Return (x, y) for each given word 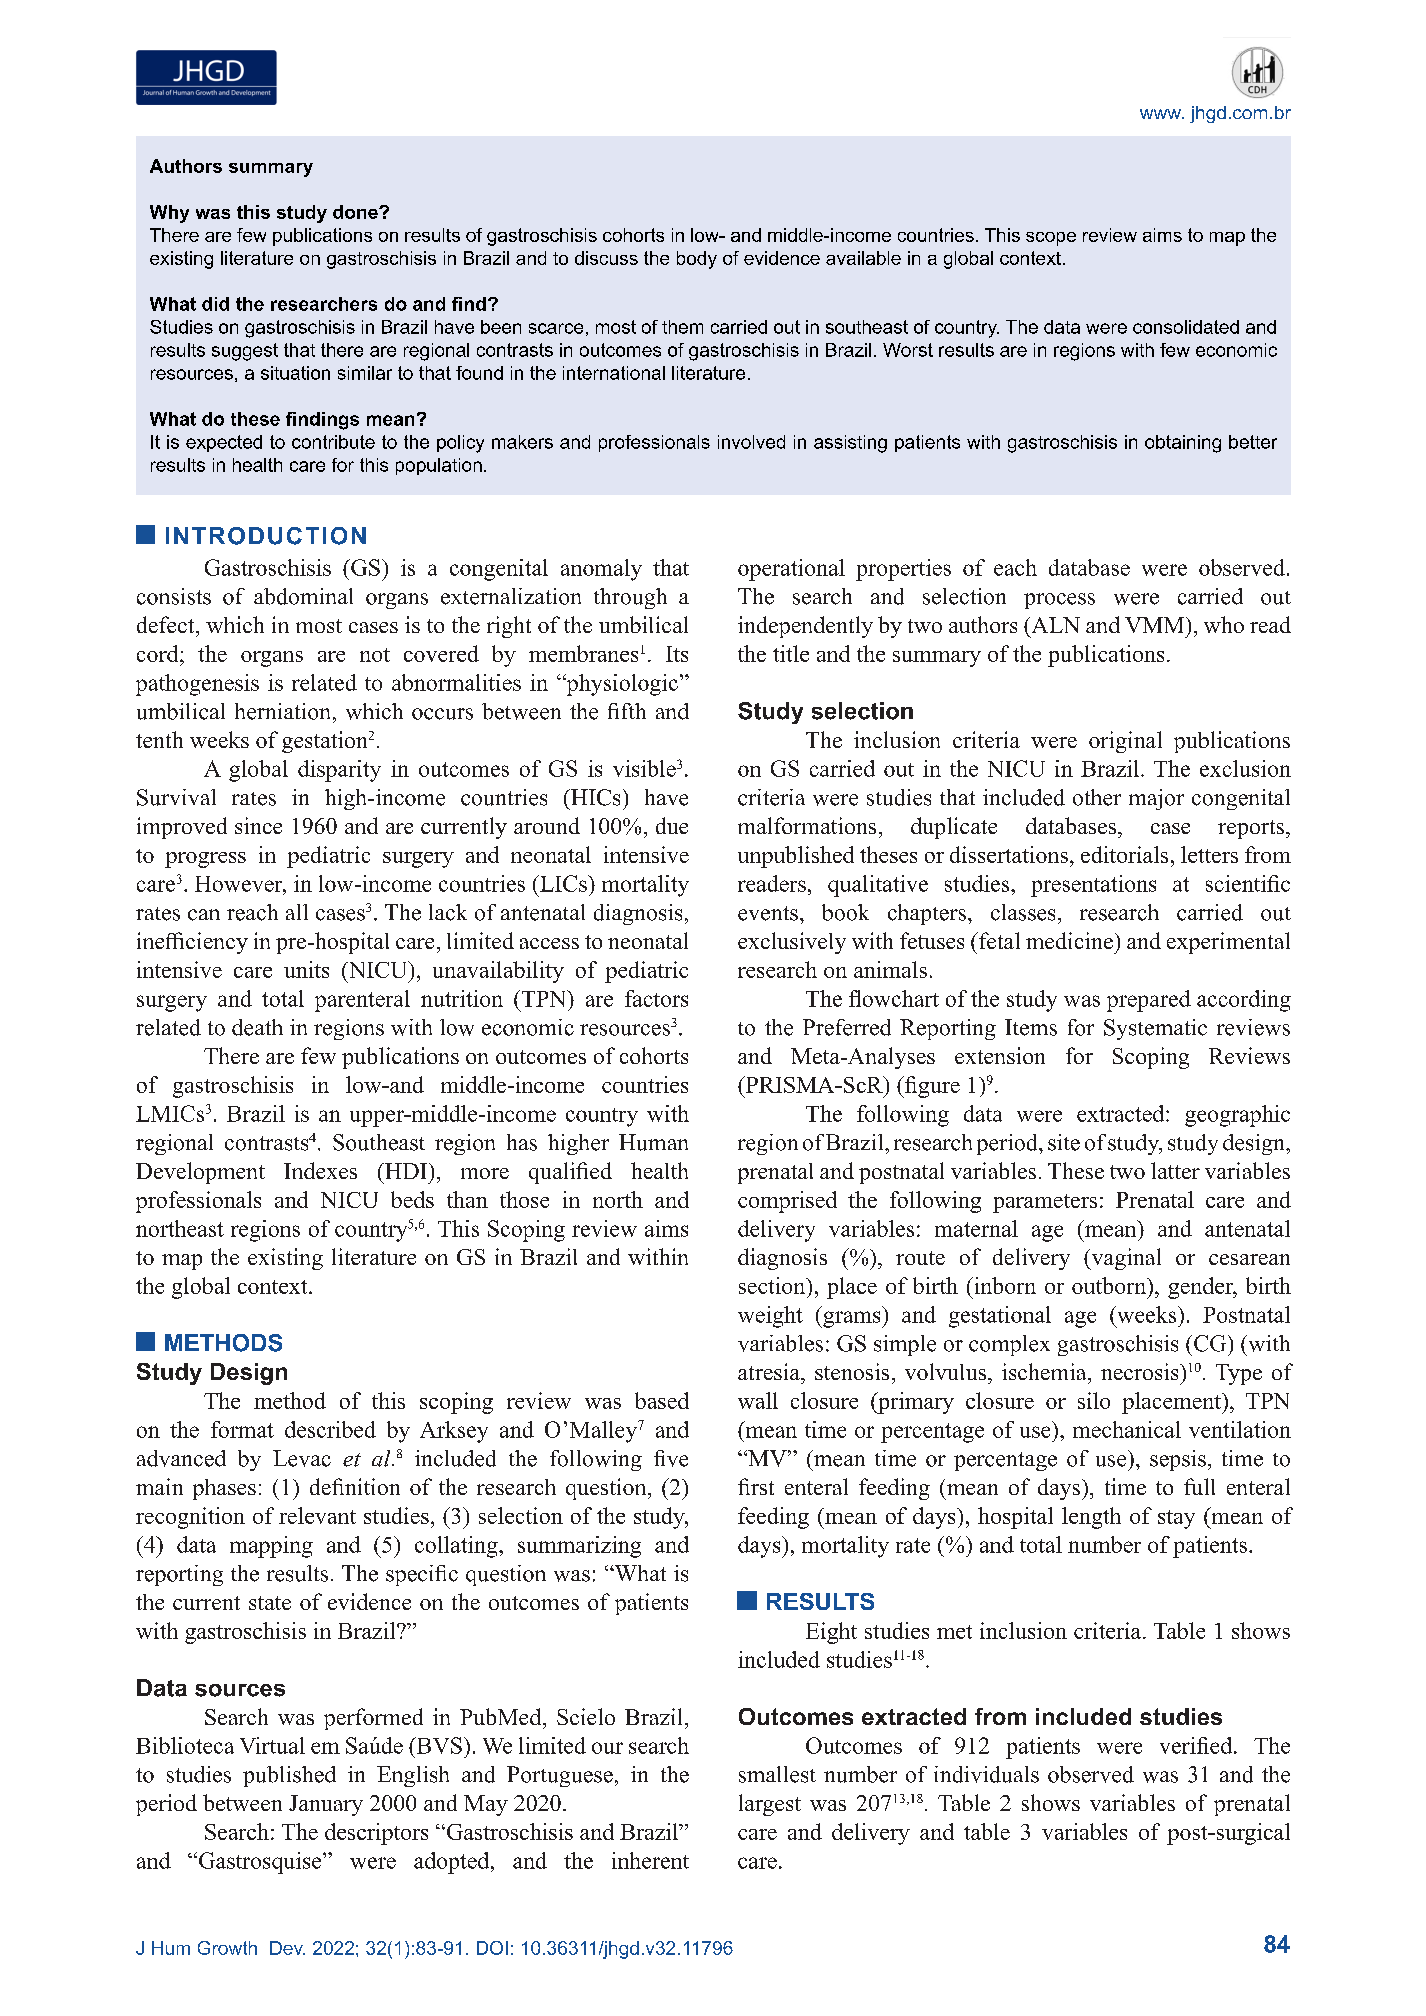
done (356, 212)
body (697, 260)
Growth (227, 1948)
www (1161, 114)
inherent (650, 1860)
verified (1197, 1745)
